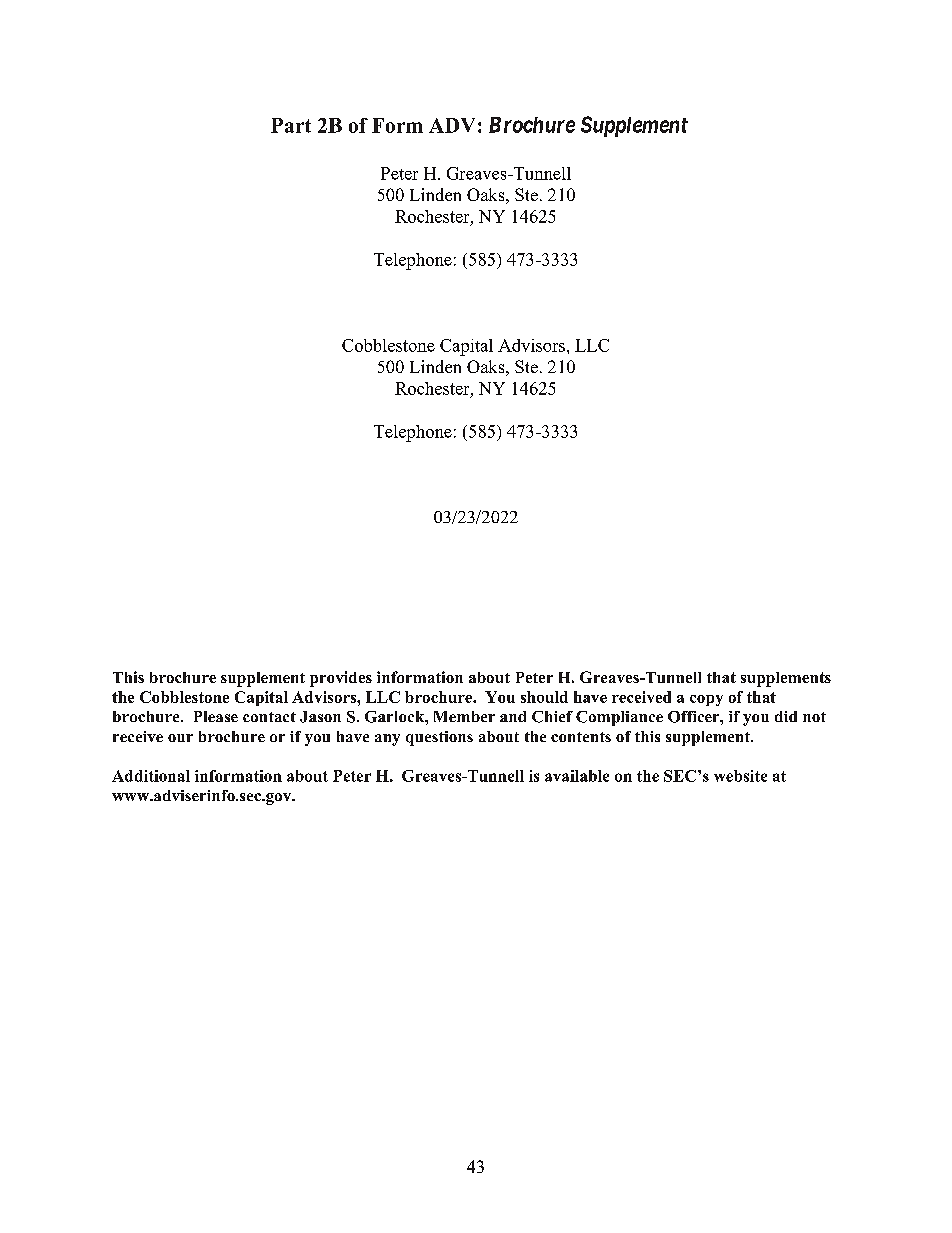  What do you see at coordinates (269, 717) in the screenshot?
I see `contact` at bounding box center [269, 717].
